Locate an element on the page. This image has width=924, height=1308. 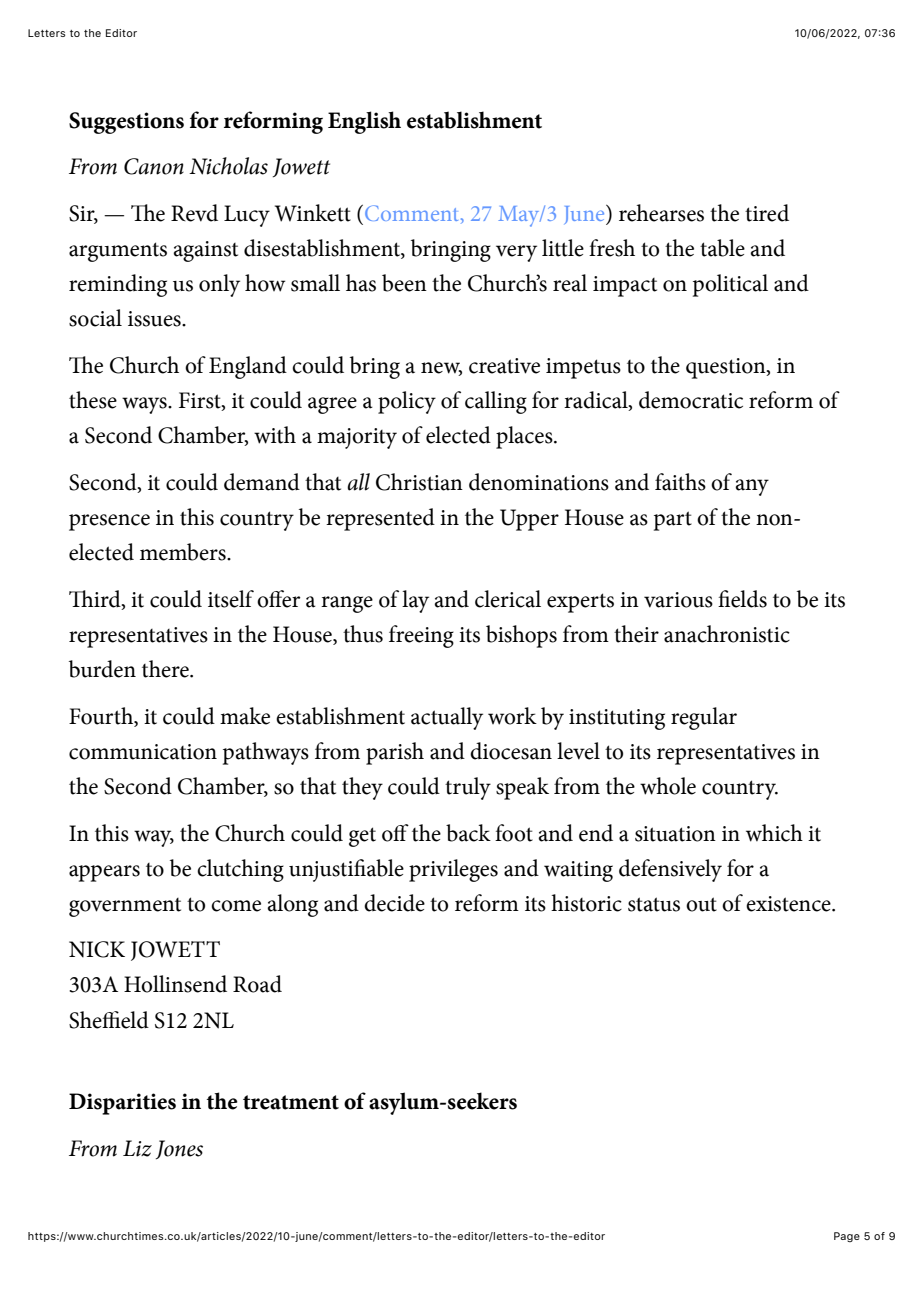
English is located at coordinates (364, 122).
